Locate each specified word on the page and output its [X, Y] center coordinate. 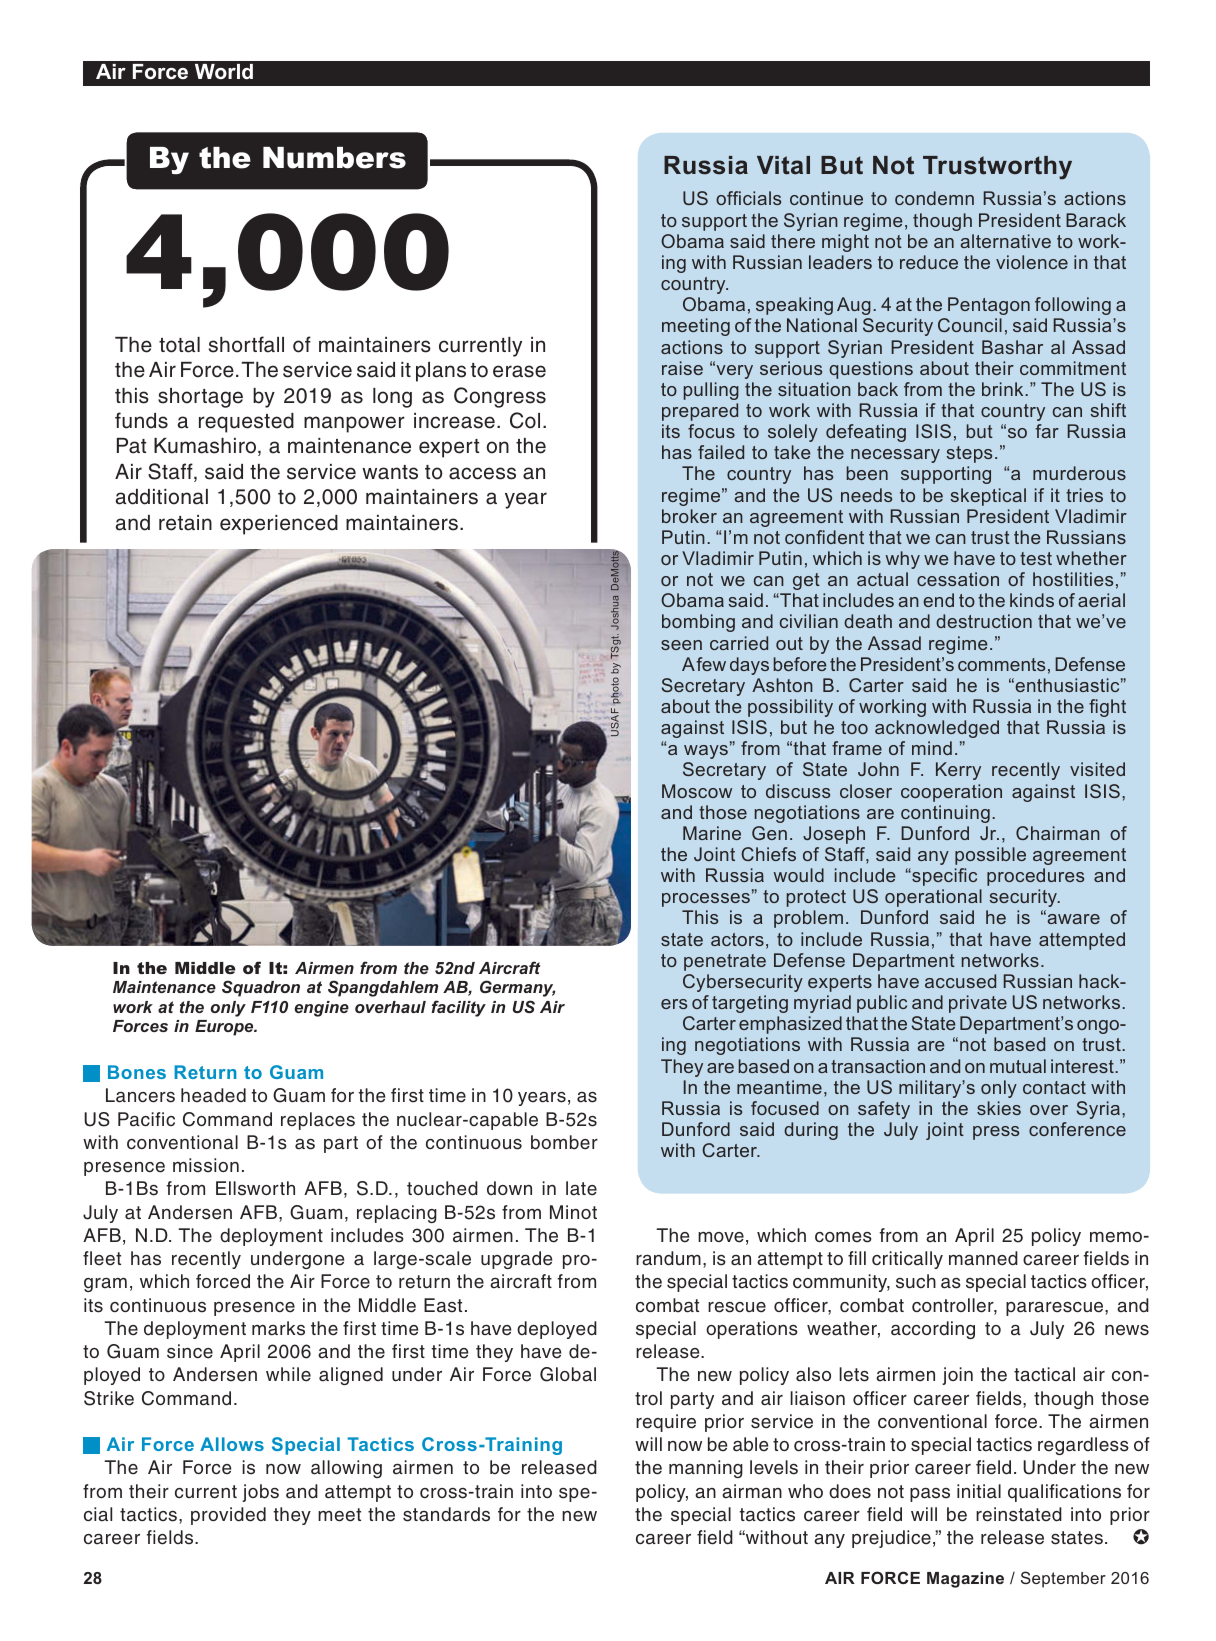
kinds [1032, 600]
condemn [934, 198]
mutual [1018, 1066]
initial [979, 1491]
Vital [783, 165]
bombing [698, 623]
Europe [225, 1028]
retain [185, 523]
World [224, 72]
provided [228, 1516]
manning [706, 1469]
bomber [564, 1142]
